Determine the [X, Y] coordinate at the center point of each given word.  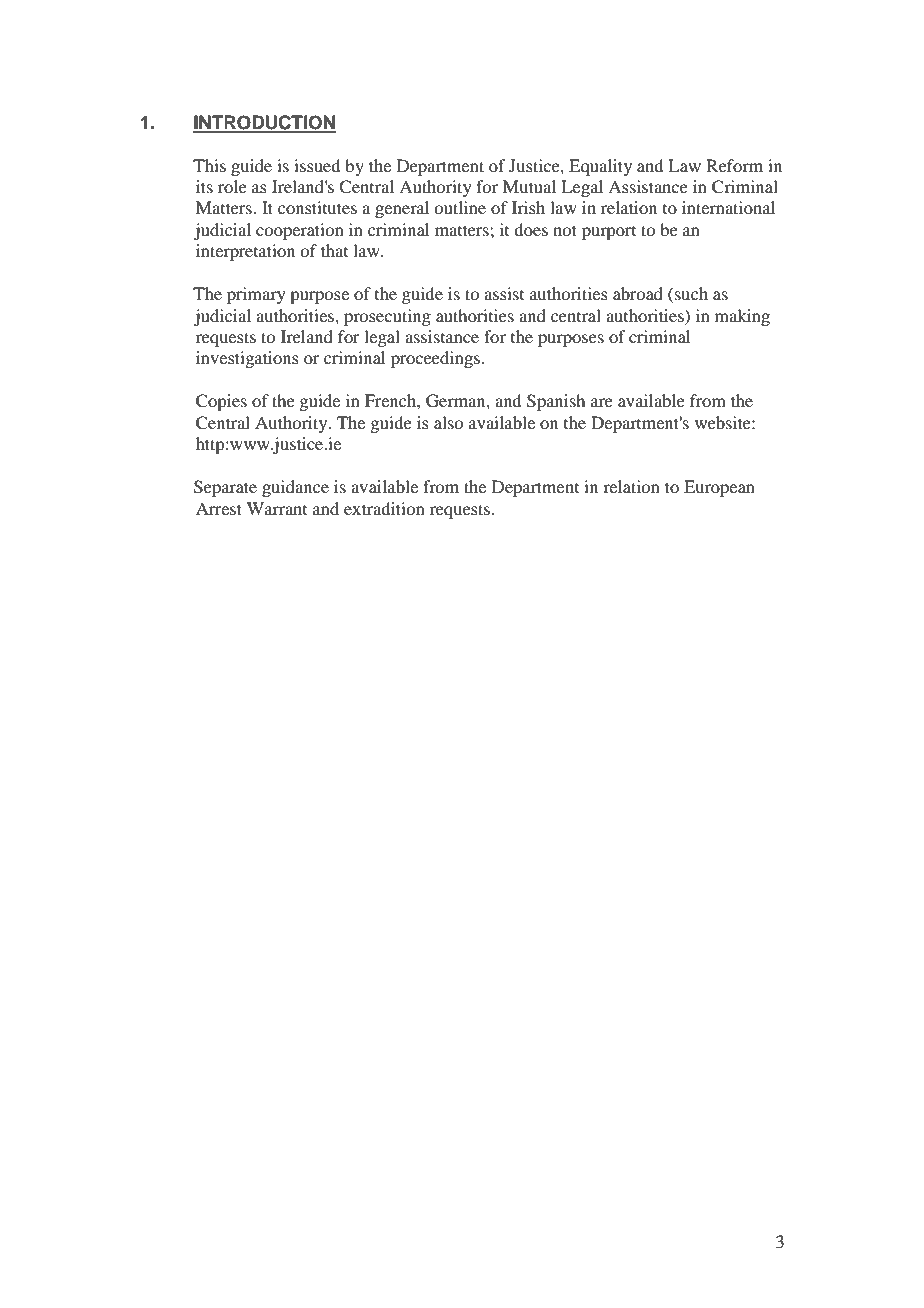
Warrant [277, 508]
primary [256, 295]
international [728, 207]
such [691, 293]
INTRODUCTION [264, 123]
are [602, 402]
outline [460, 207]
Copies [221, 402]
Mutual [529, 186]
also [448, 422]
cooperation [300, 231]
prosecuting [387, 317]
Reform [734, 165]
